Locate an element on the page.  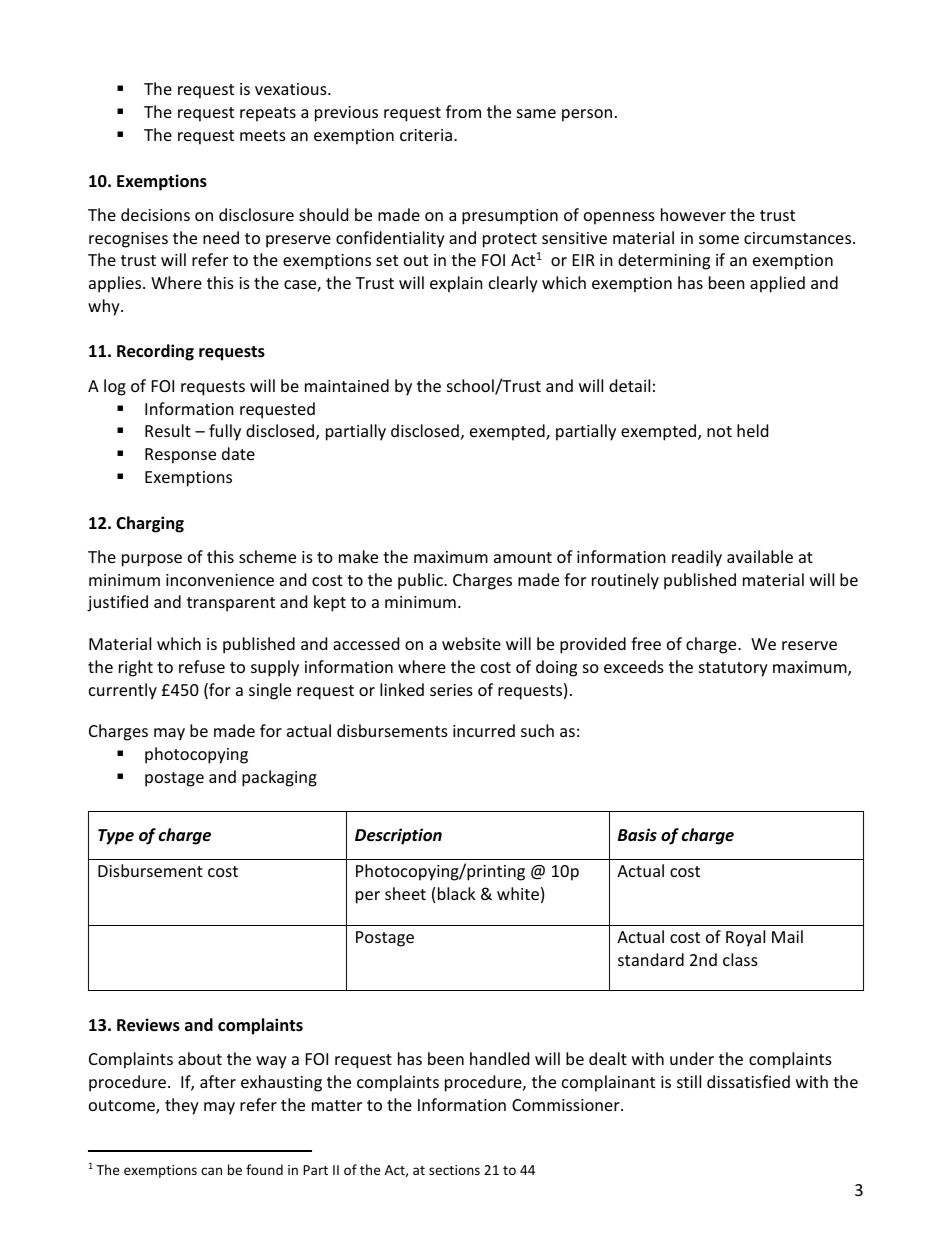
however is located at coordinates (693, 214).
